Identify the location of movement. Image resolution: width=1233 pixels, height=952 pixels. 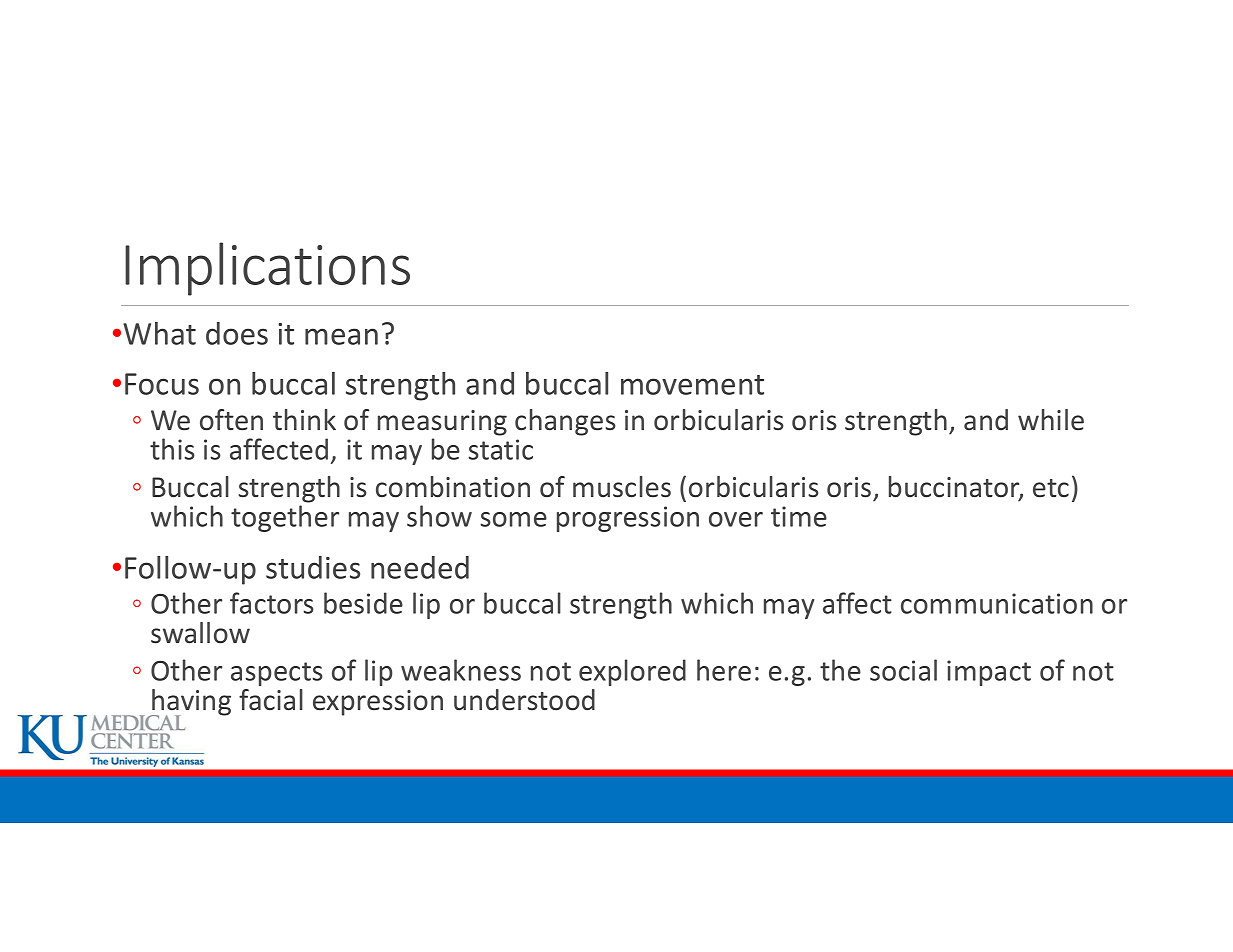
(692, 385).
